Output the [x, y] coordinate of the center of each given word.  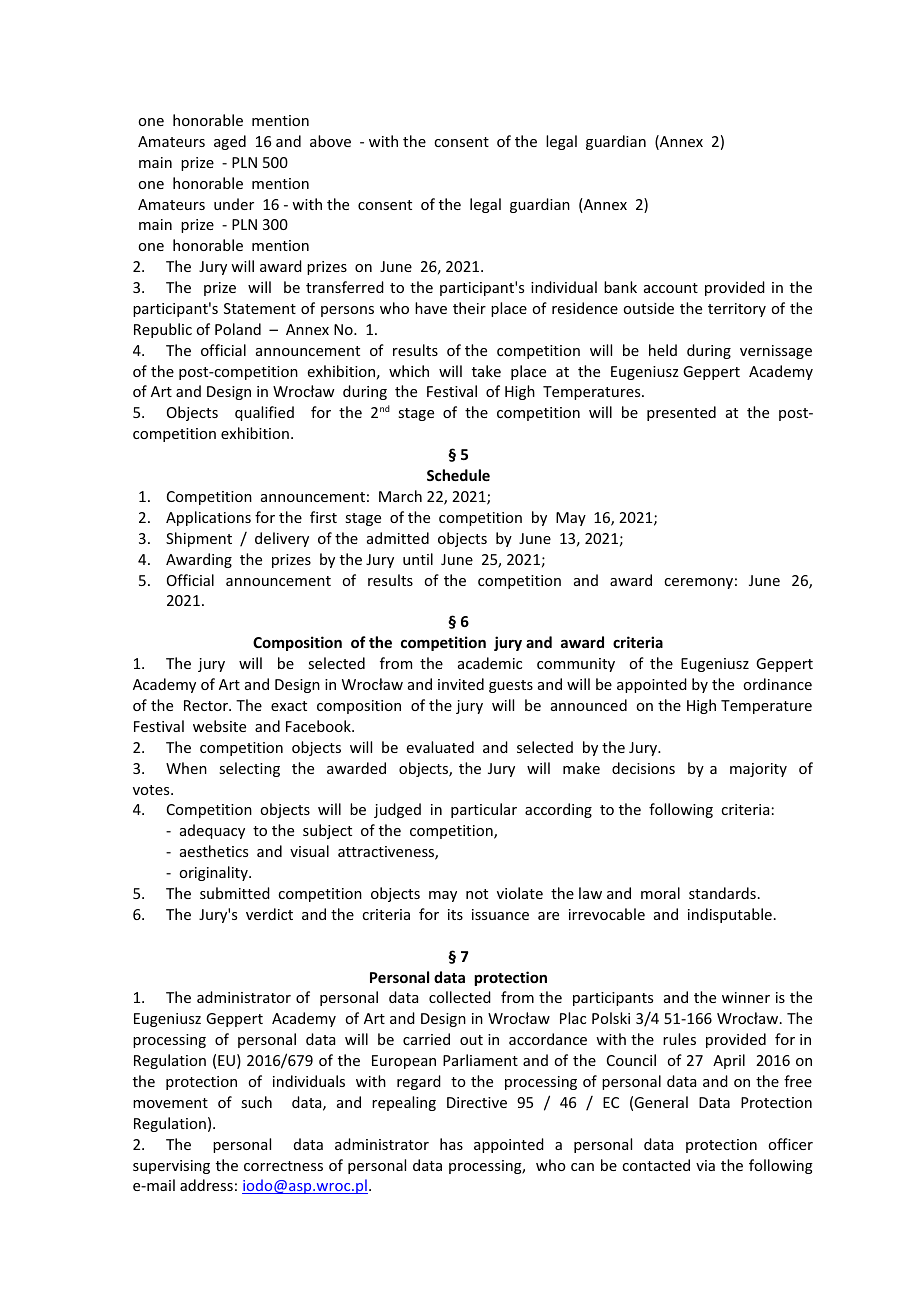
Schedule [458, 475]
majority [758, 770]
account [671, 288]
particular [484, 810]
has [451, 1144]
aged [230, 142]
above [330, 141]
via [705, 1165]
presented [681, 413]
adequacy [212, 831]
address [206, 1185]
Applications [208, 518]
